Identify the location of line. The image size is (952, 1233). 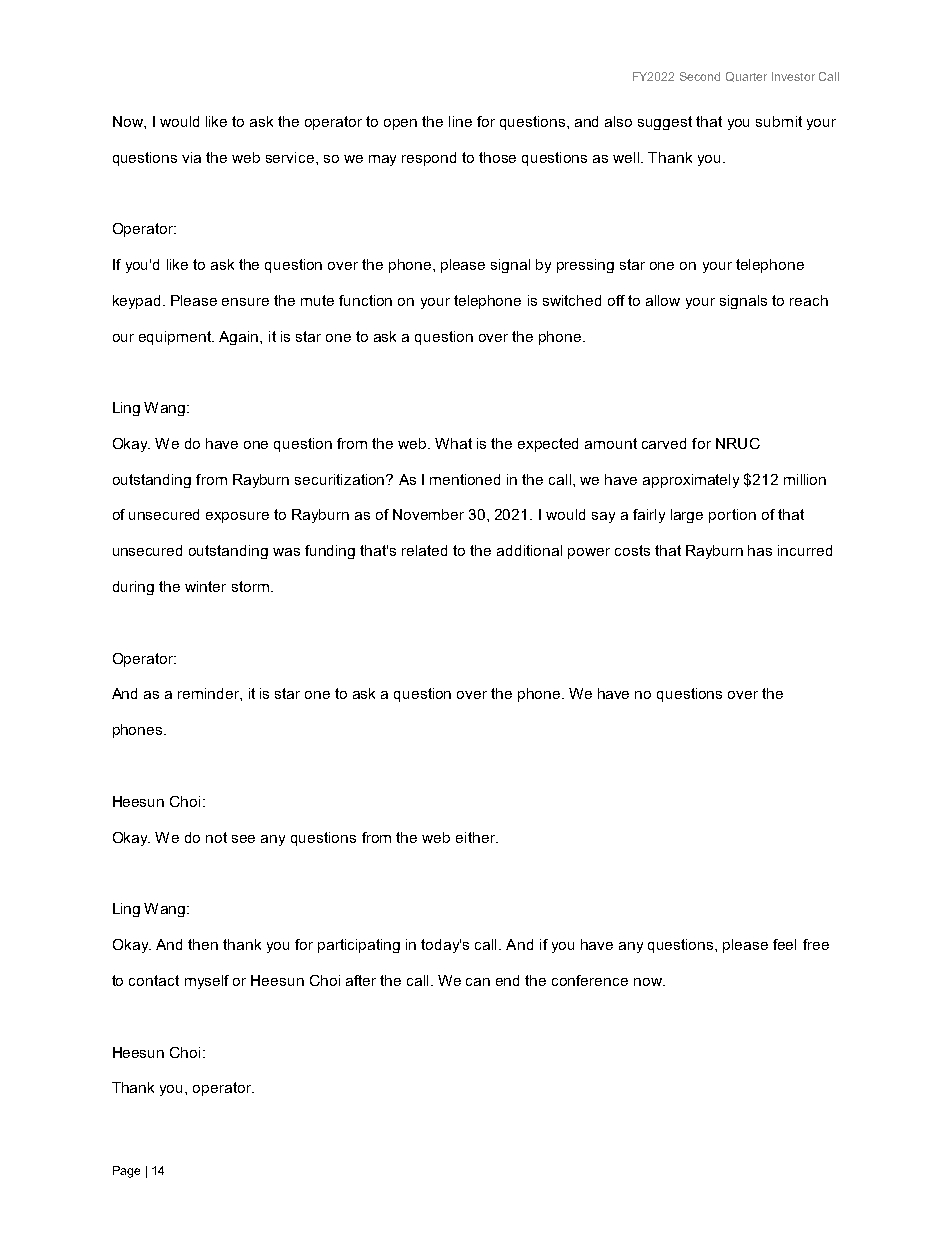
(460, 121).
